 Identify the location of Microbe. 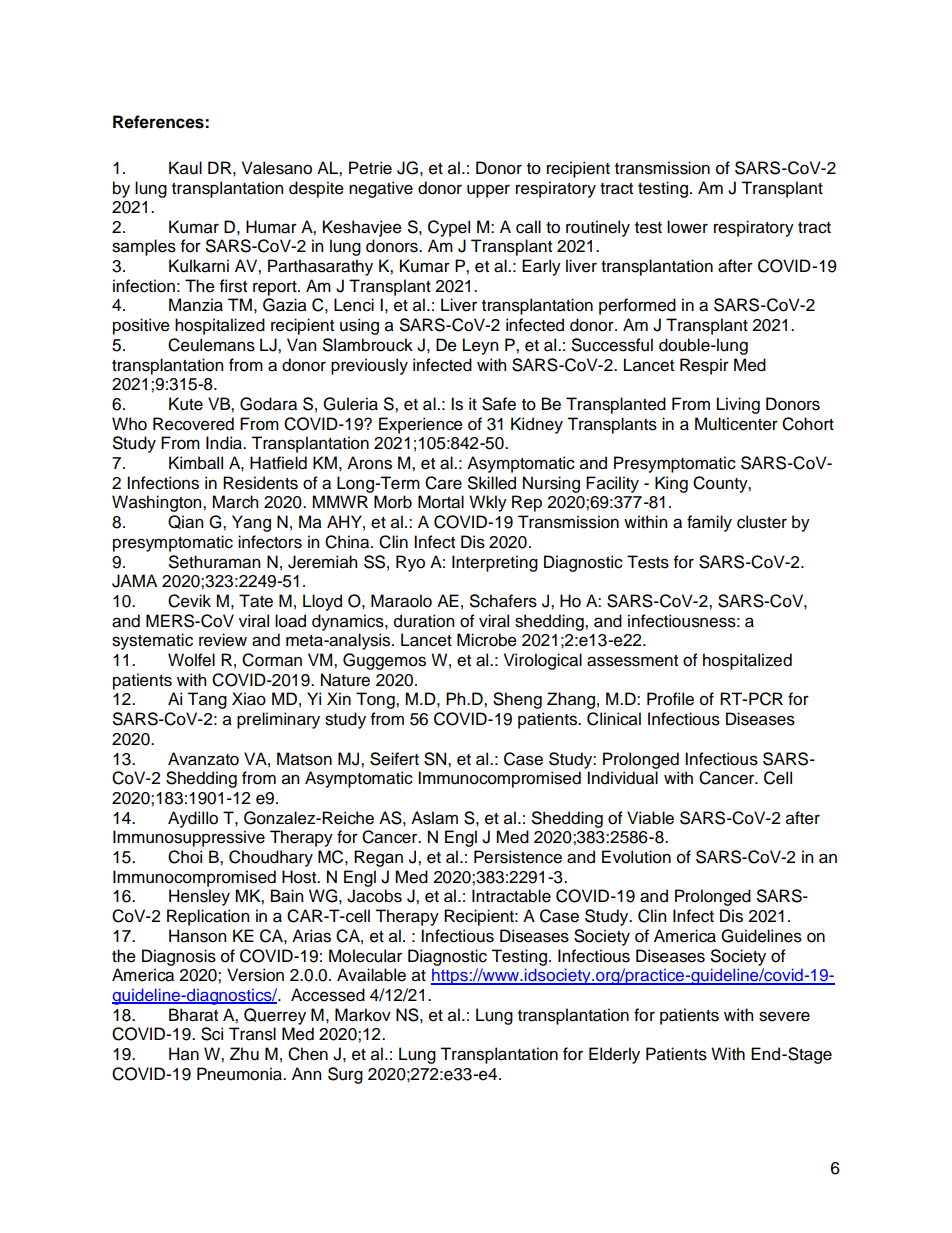
(487, 640).
